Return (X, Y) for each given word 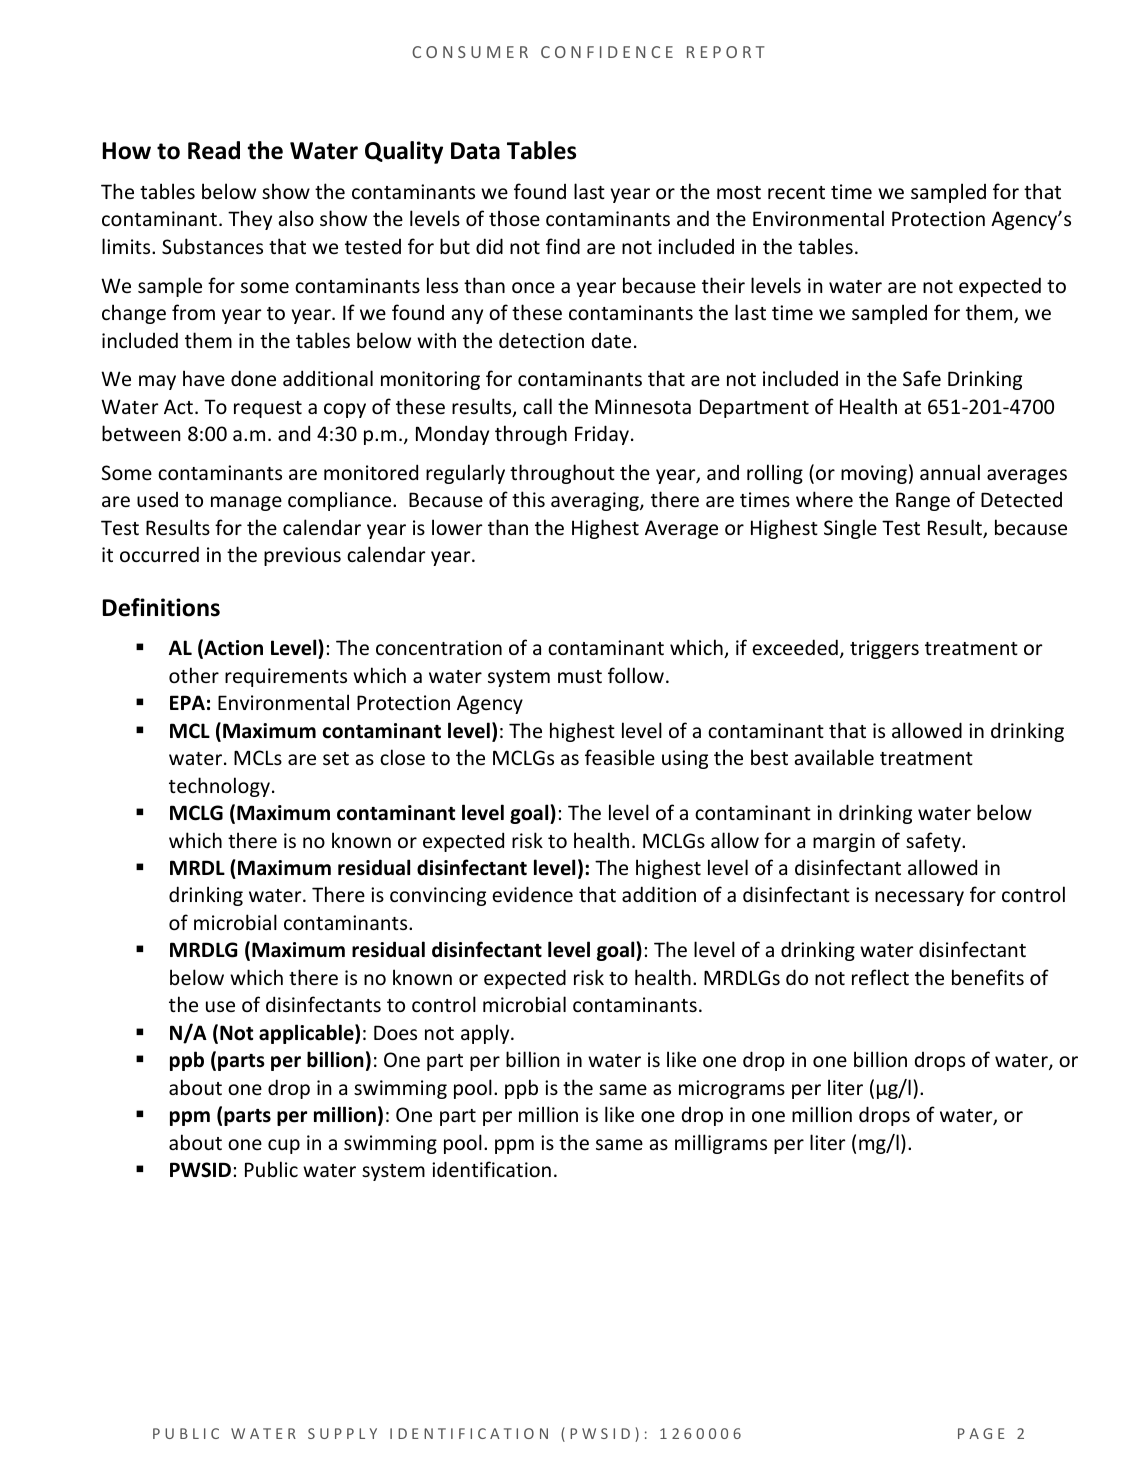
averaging (596, 501)
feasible (620, 757)
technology (219, 787)
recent (796, 192)
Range (923, 501)
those (514, 218)
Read (214, 150)
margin (844, 842)
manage (246, 503)
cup (284, 1146)
